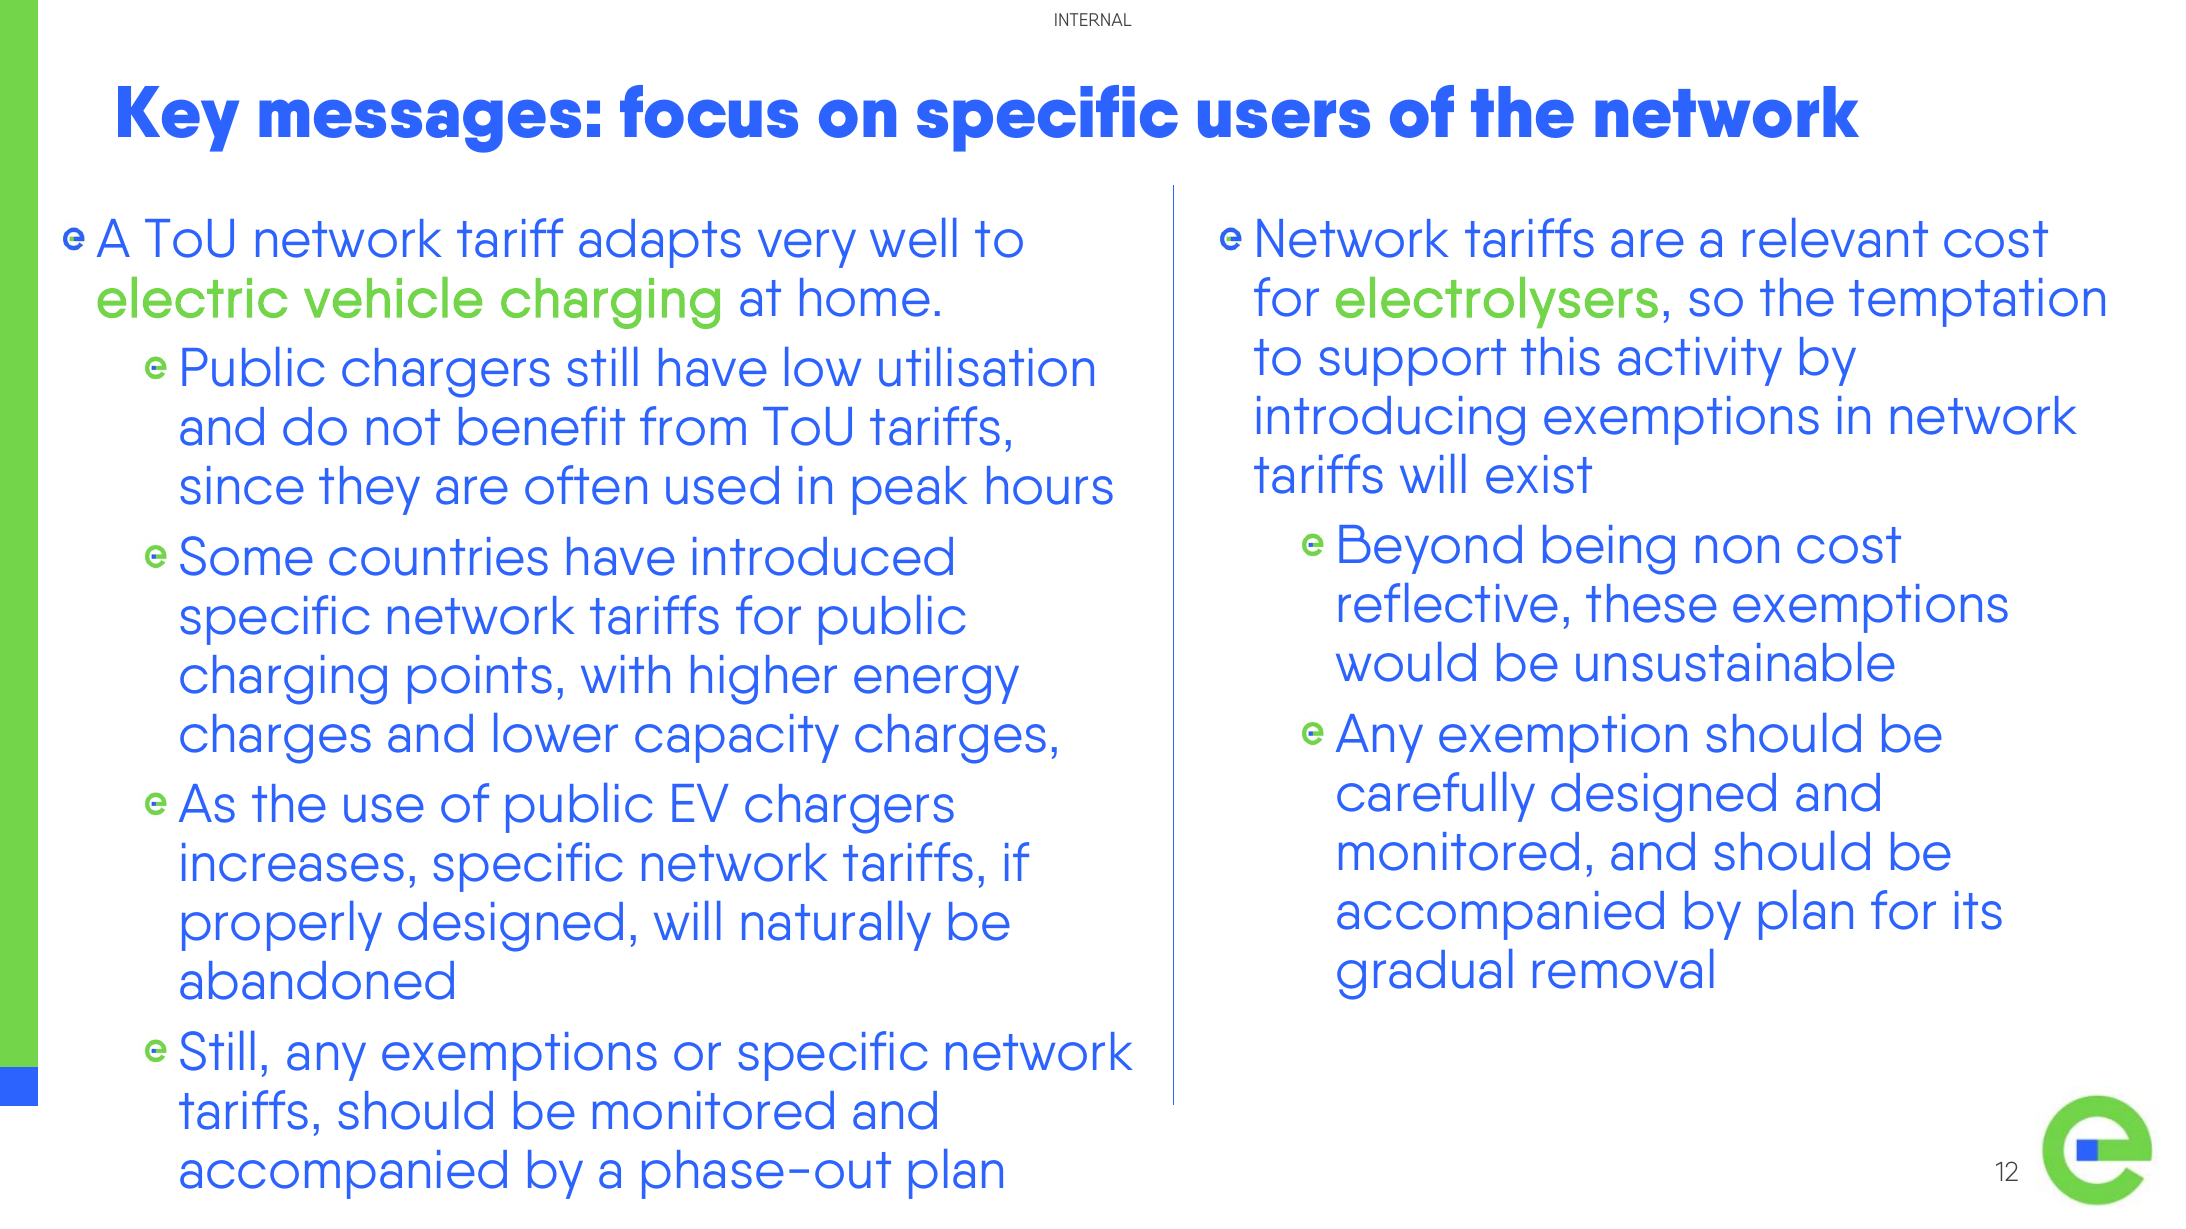 This screenshot has height=1229, width=2186. What do you see at coordinates (556, 733) in the screenshot?
I see `lower` at bounding box center [556, 733].
